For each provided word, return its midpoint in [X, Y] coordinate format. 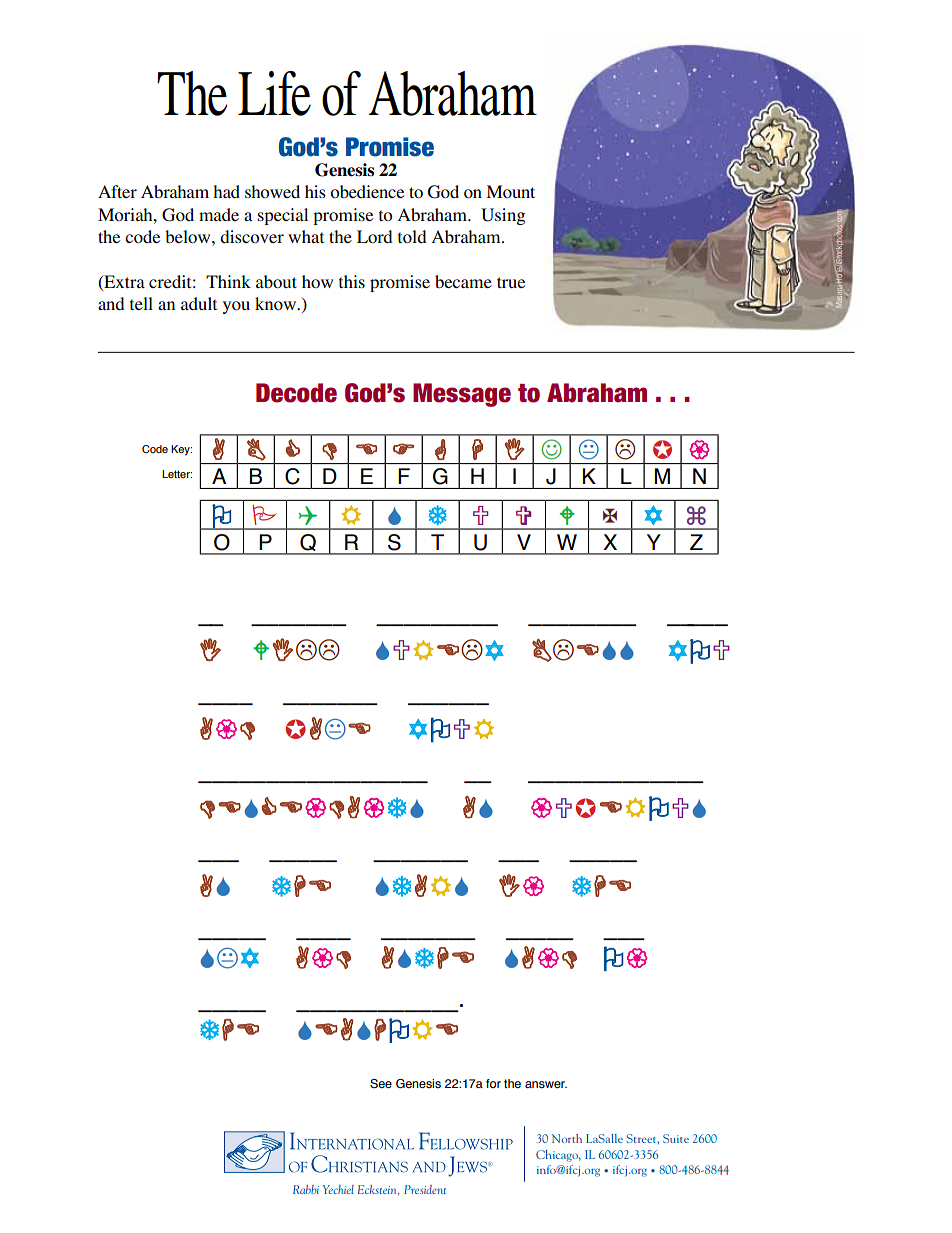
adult [199, 303]
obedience [367, 191]
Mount [510, 191]
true [511, 282]
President [425, 1189]
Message [462, 395]
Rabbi [306, 1189]
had [226, 191]
